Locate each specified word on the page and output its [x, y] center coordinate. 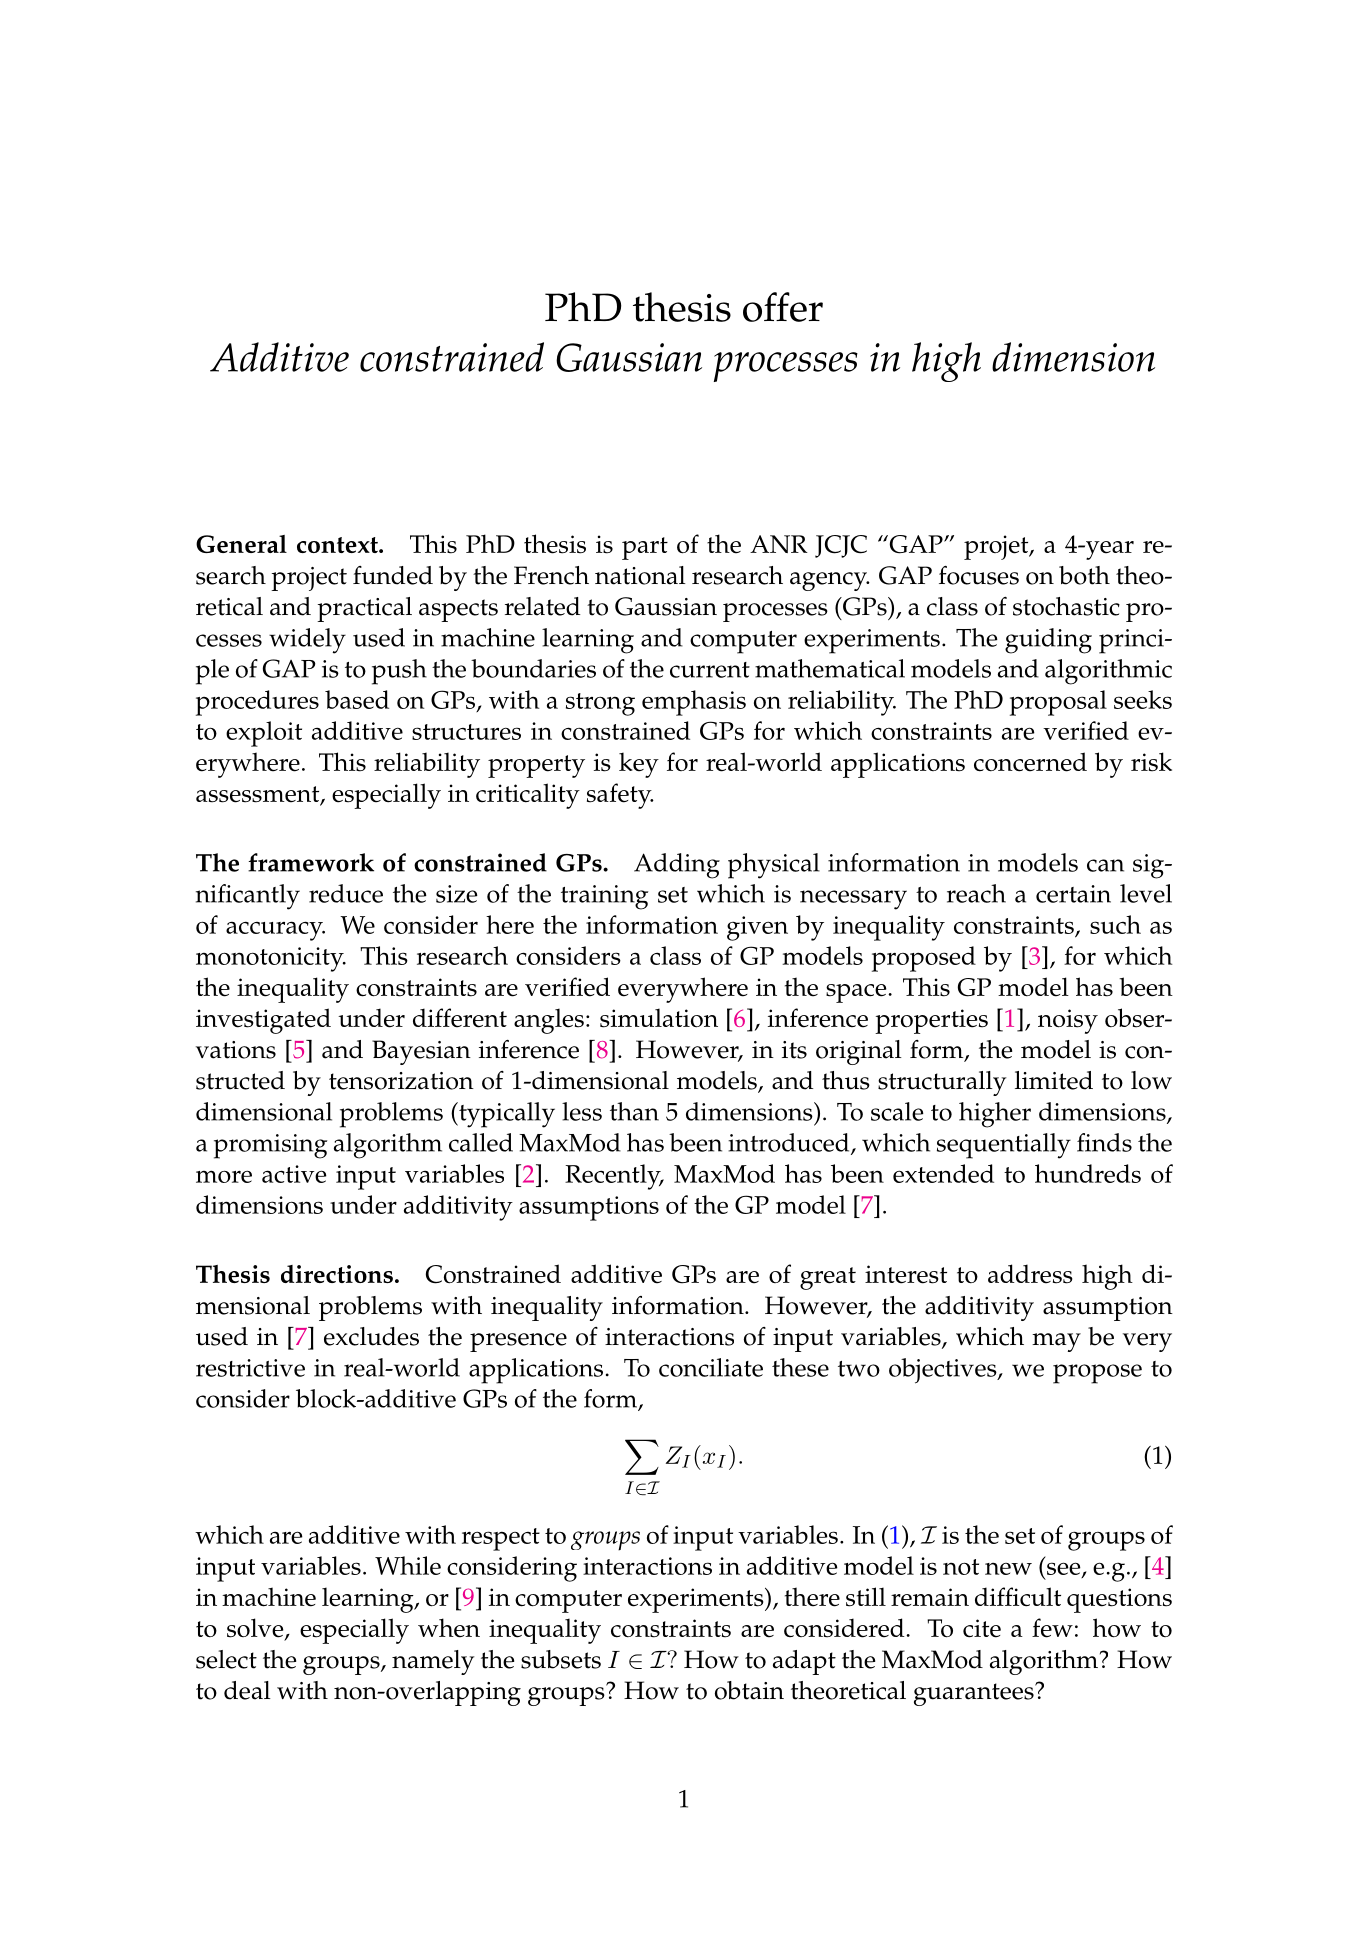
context [338, 545]
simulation [659, 1018]
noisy [1068, 1021]
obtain [749, 1690]
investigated [263, 1021]
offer [783, 307]
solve [256, 1629]
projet [997, 547]
